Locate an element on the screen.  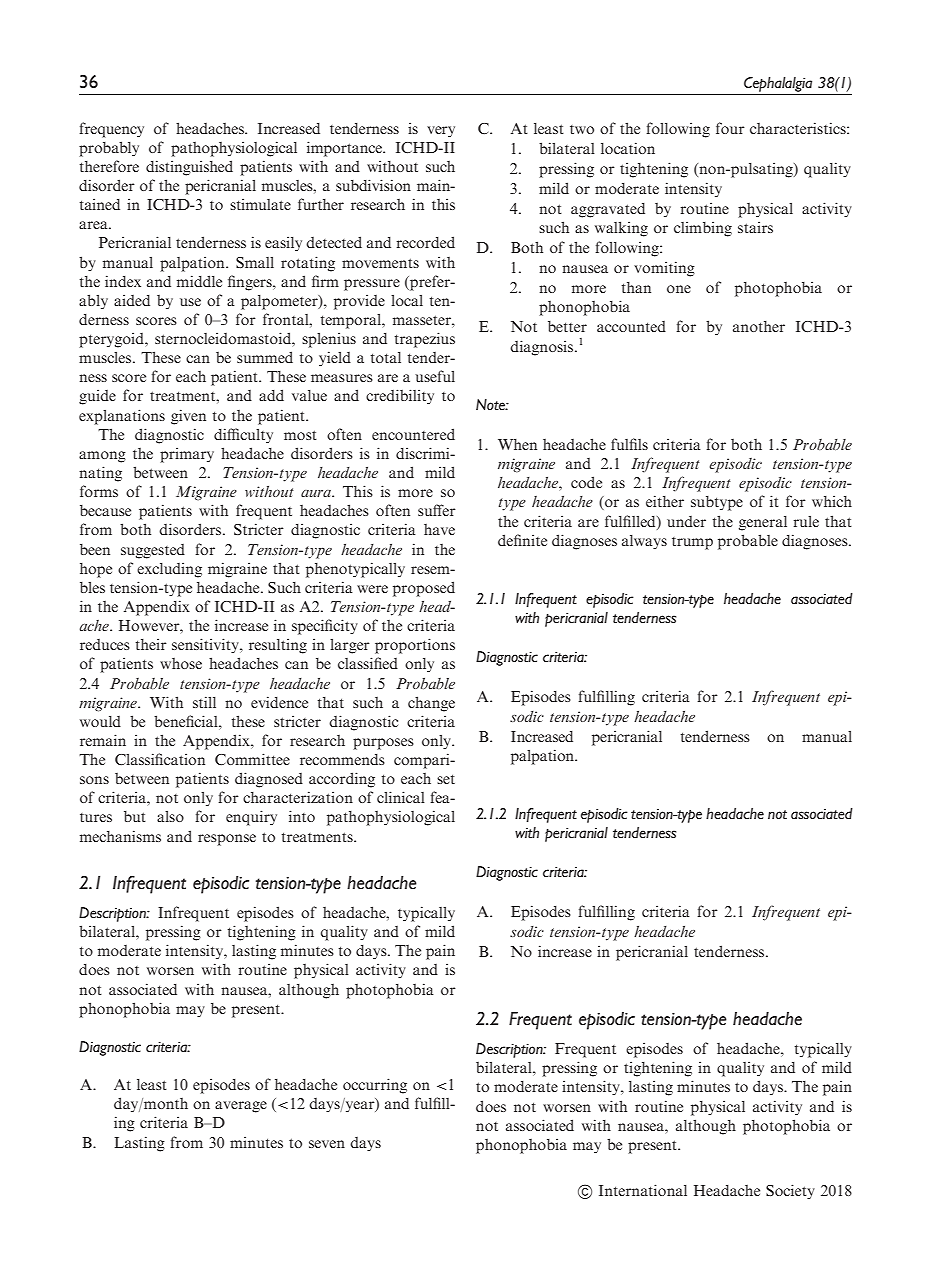
average is located at coordinates (241, 1107).
